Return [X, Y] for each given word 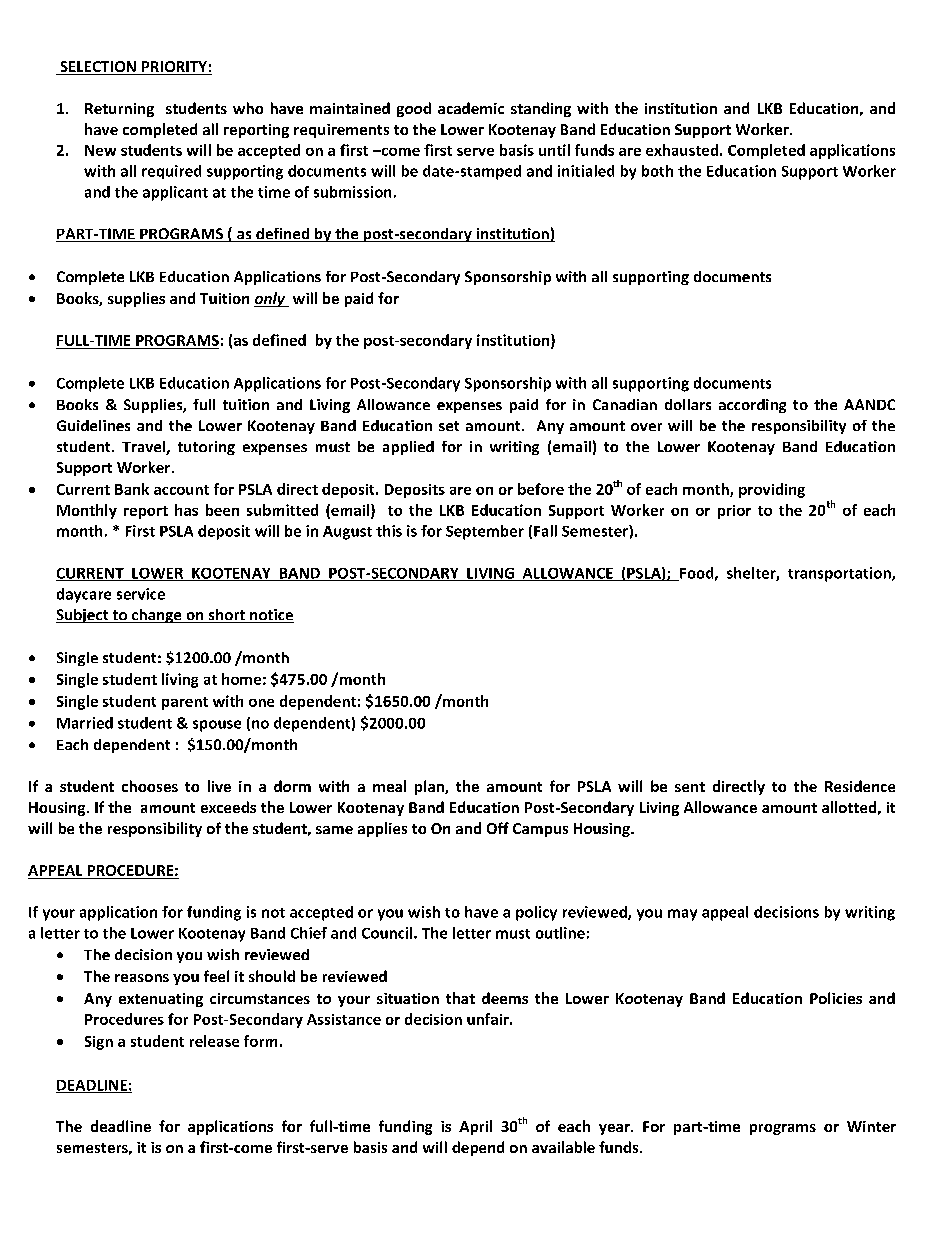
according [752, 406]
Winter [871, 1126]
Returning [119, 110]
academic [471, 108]
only [271, 299]
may [682, 915]
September [485, 532]
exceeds [228, 807]
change [156, 616]
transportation [840, 574]
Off [498, 828]
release [214, 1041]
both [657, 171]
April [475, 1127]
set [449, 426]
